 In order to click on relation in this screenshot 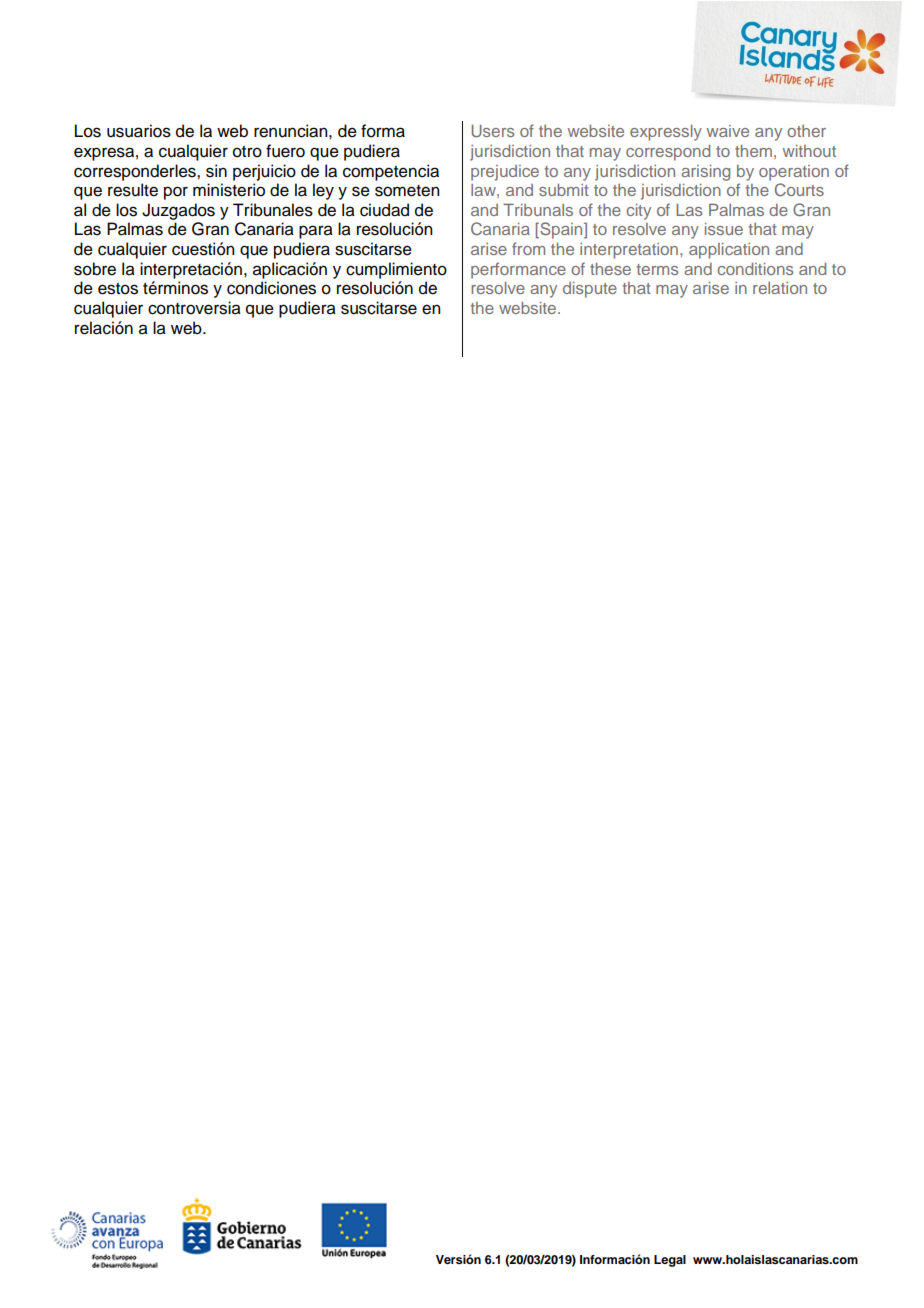, I will do `click(780, 288)`.
